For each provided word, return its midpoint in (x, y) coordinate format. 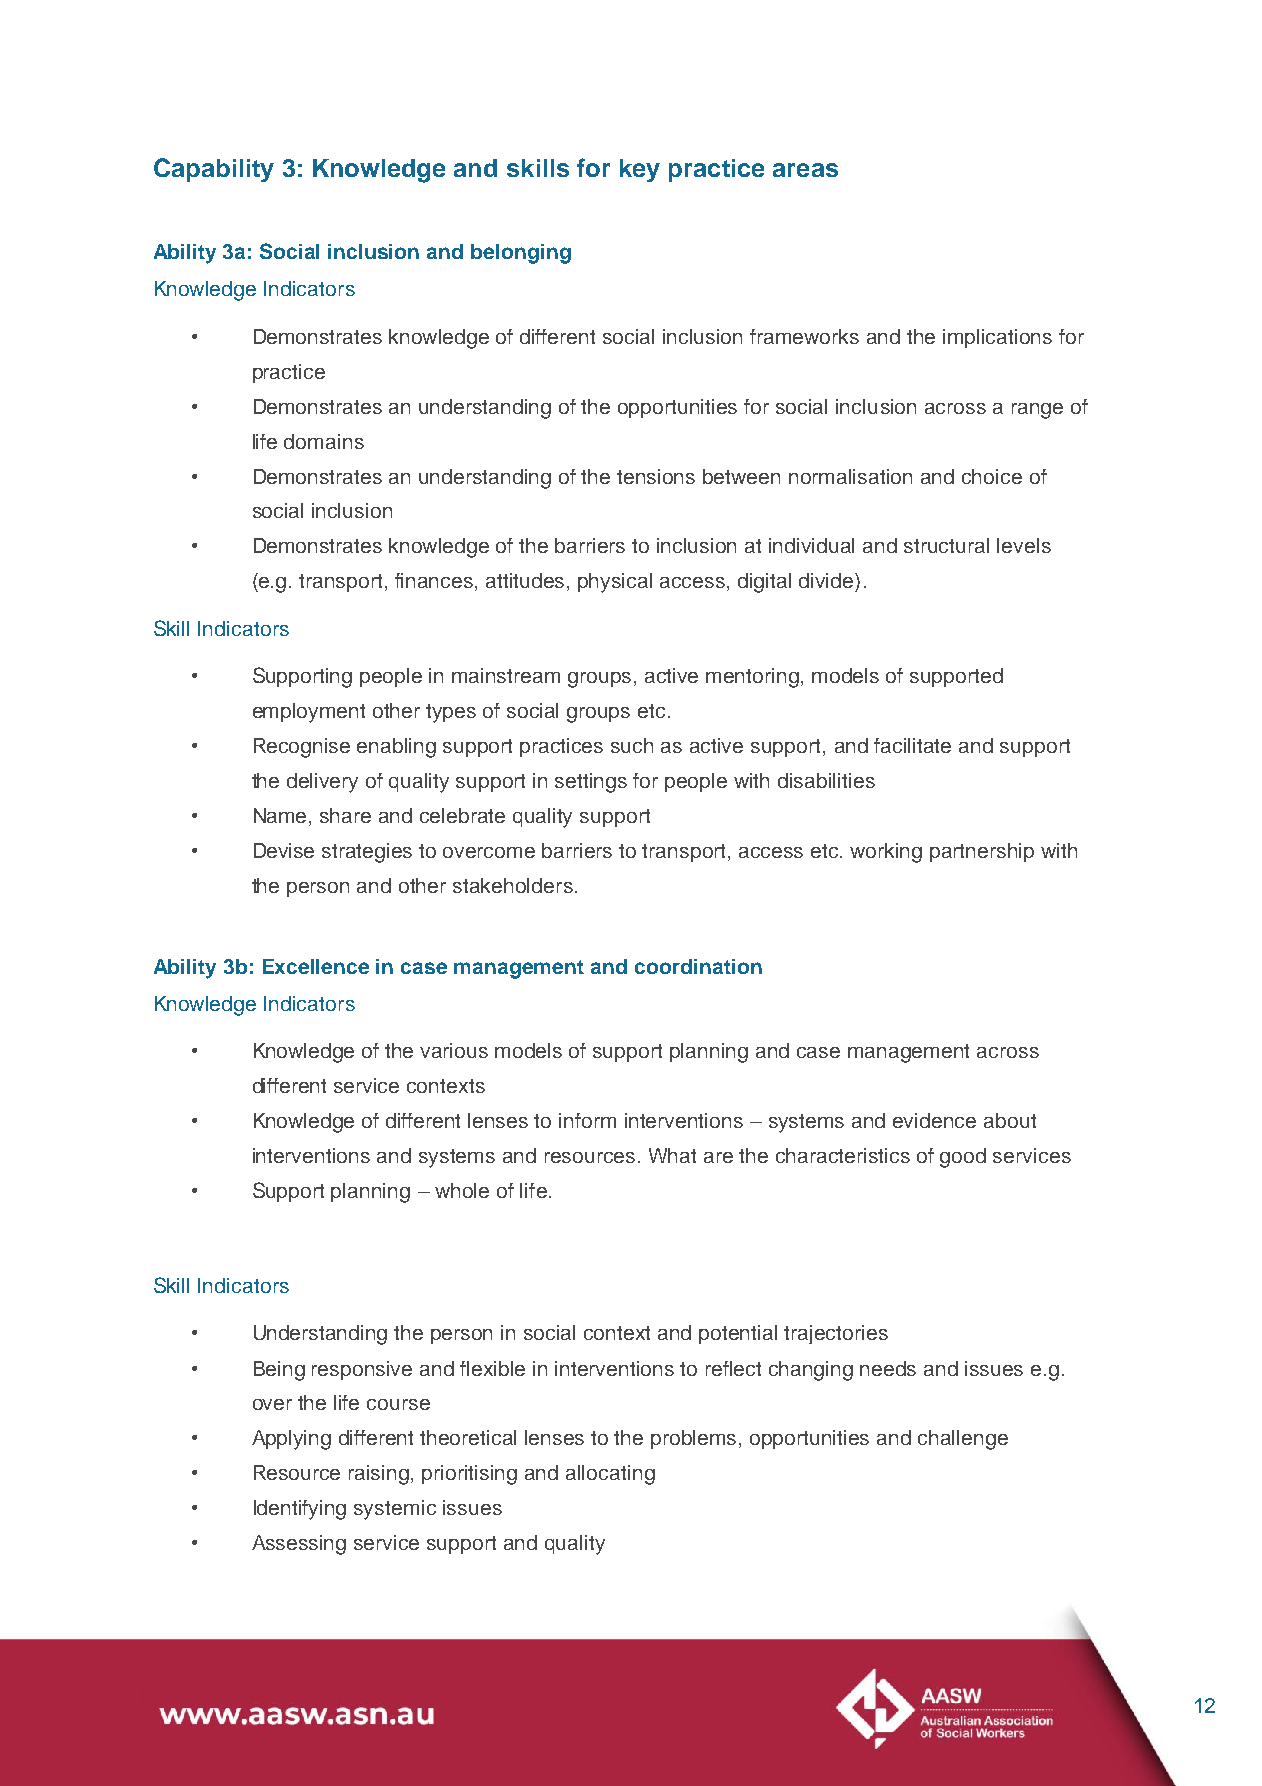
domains (324, 441)
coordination (698, 966)
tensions (656, 476)
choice (992, 476)
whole (462, 1190)
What (672, 1155)
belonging (521, 254)
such (632, 745)
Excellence (316, 966)
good (963, 1158)
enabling (396, 748)
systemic (395, 1510)
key (640, 170)
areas (805, 170)
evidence (934, 1120)
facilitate (912, 745)
